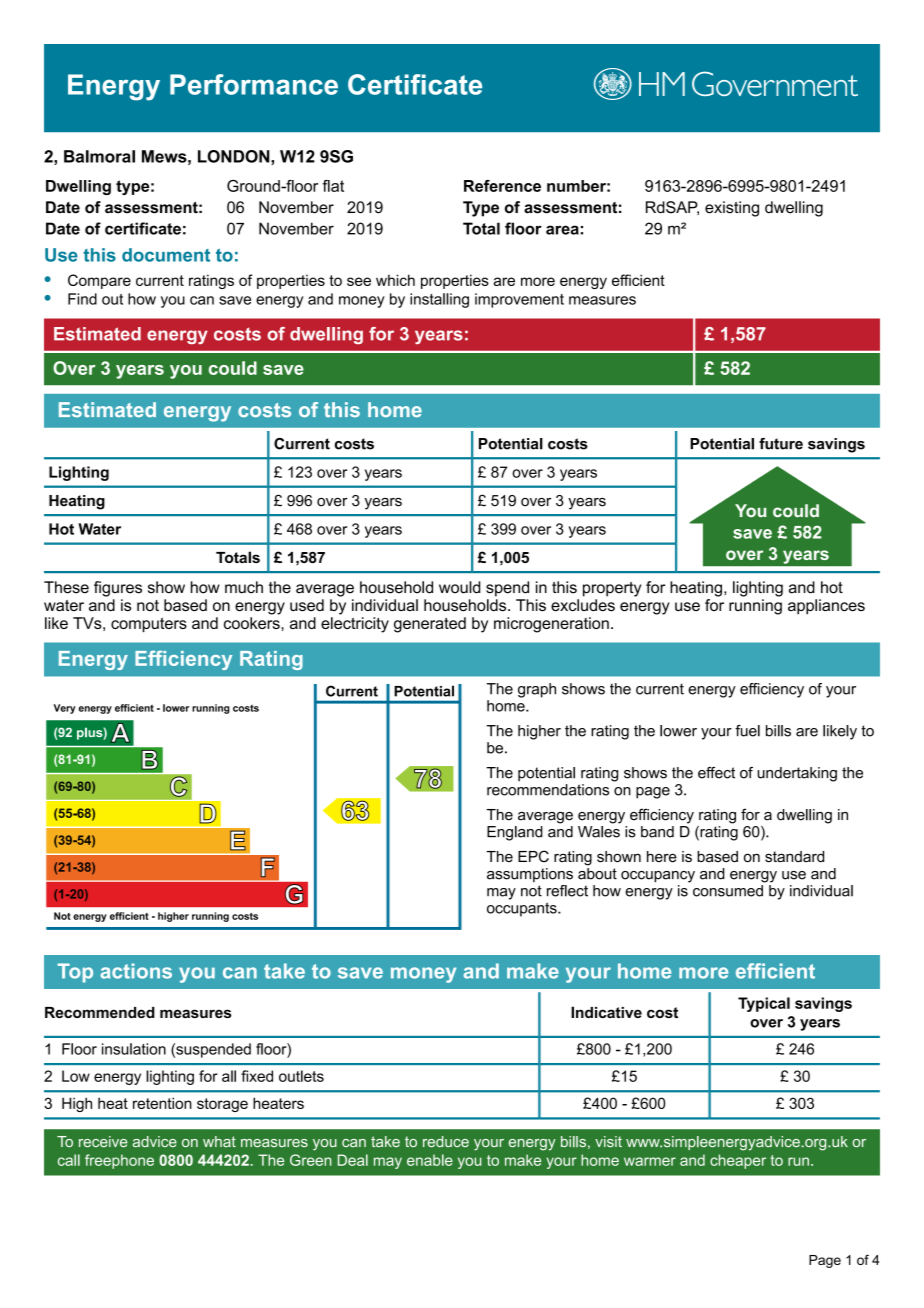 The image size is (924, 1308). Describe the element at coordinates (515, 833) in the screenshot. I see `England` at that location.
